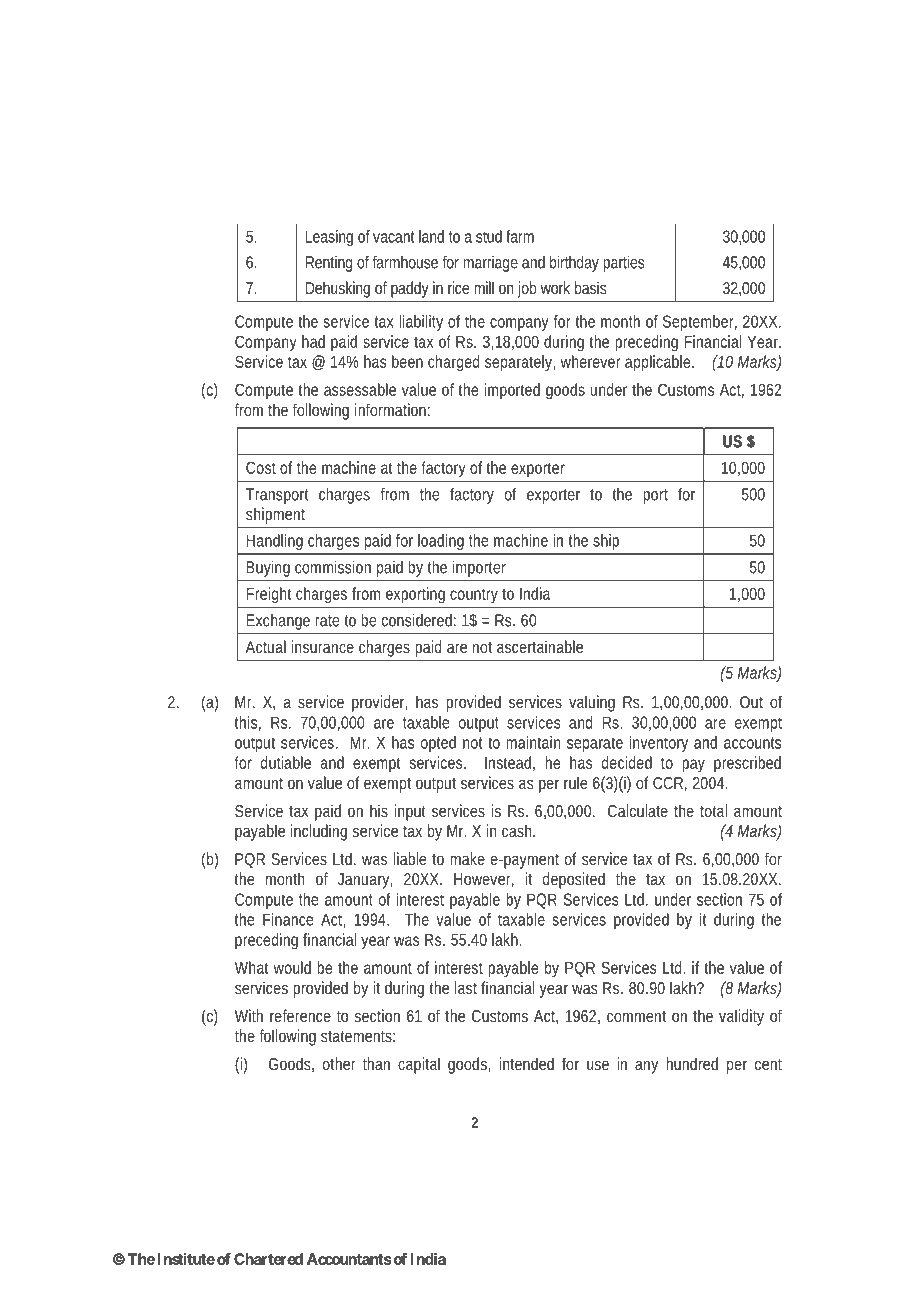 This page has width=924, height=1307. I want to click on commission, so click(333, 567).
